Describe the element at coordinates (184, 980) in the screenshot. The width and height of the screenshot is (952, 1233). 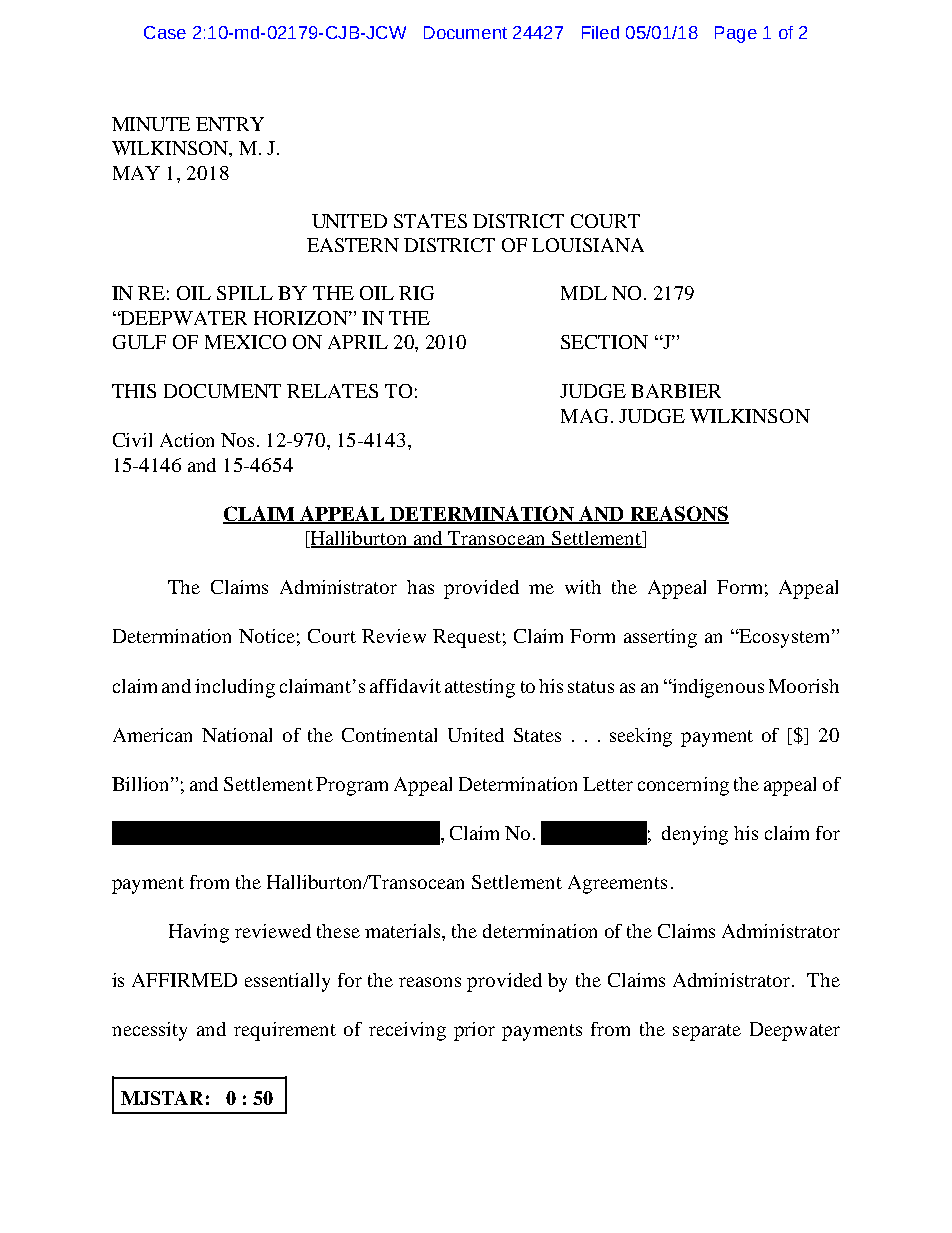
I see `AFFIRMED` at that location.
